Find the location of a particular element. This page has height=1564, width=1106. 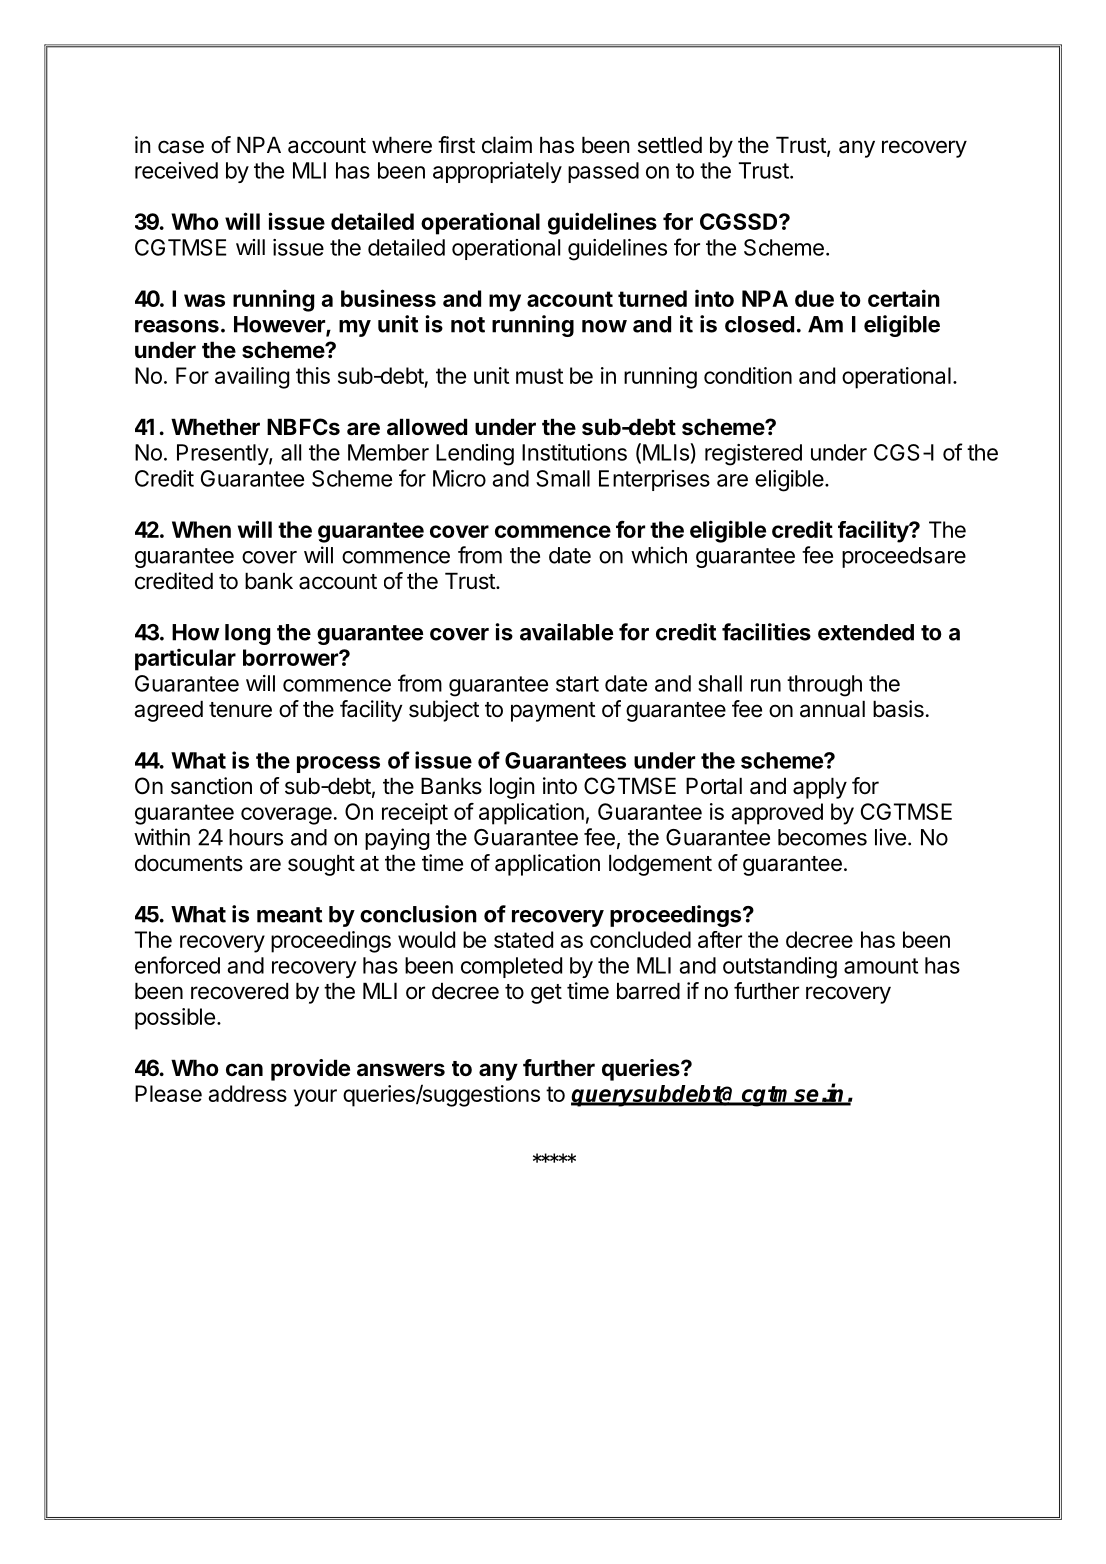

settled is located at coordinates (670, 145).
